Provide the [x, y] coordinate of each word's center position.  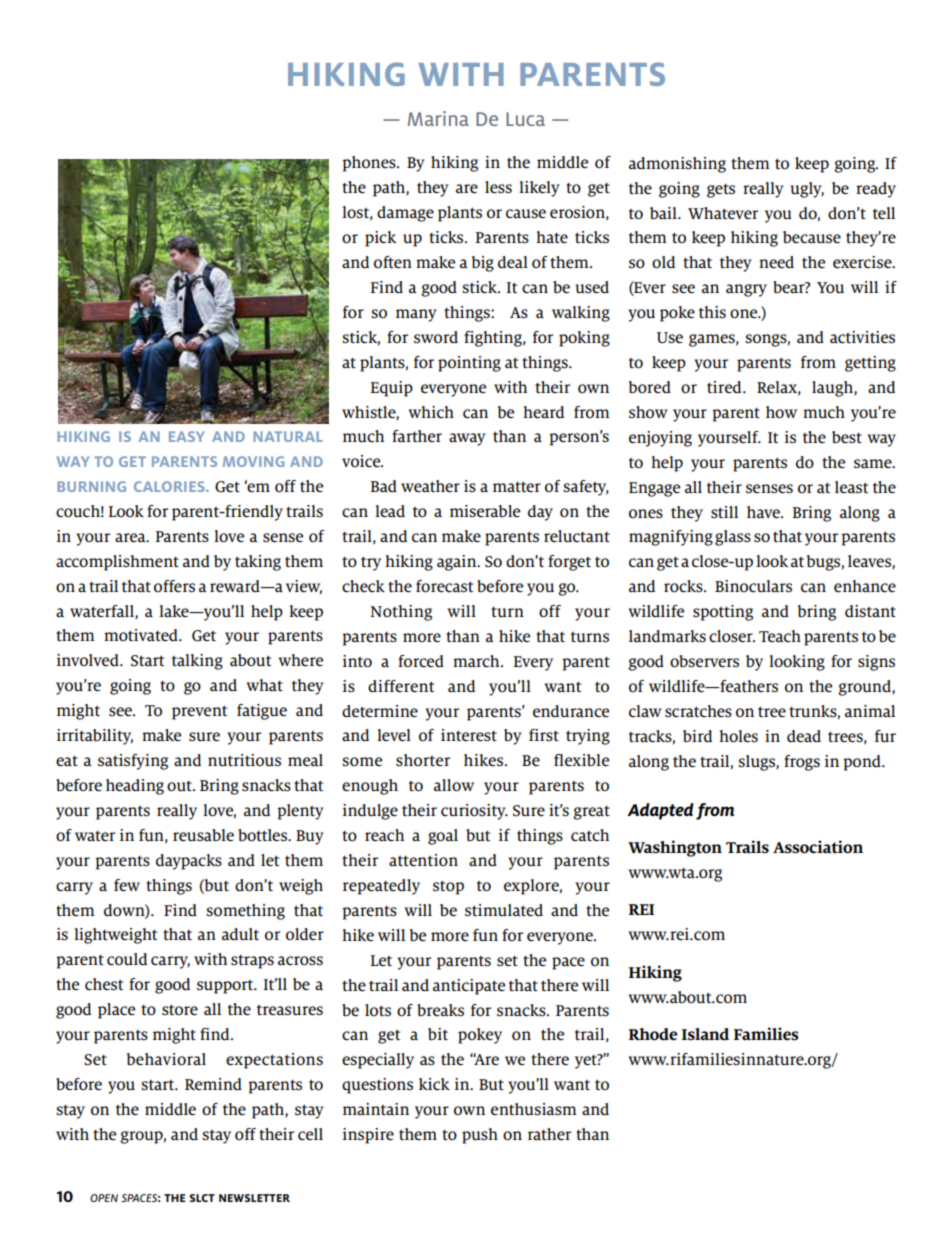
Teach [780, 636]
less [498, 187]
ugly [807, 190]
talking [197, 662]
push [480, 1136]
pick [380, 239]
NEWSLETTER [254, 1198]
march [477, 661]
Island [705, 1034]
